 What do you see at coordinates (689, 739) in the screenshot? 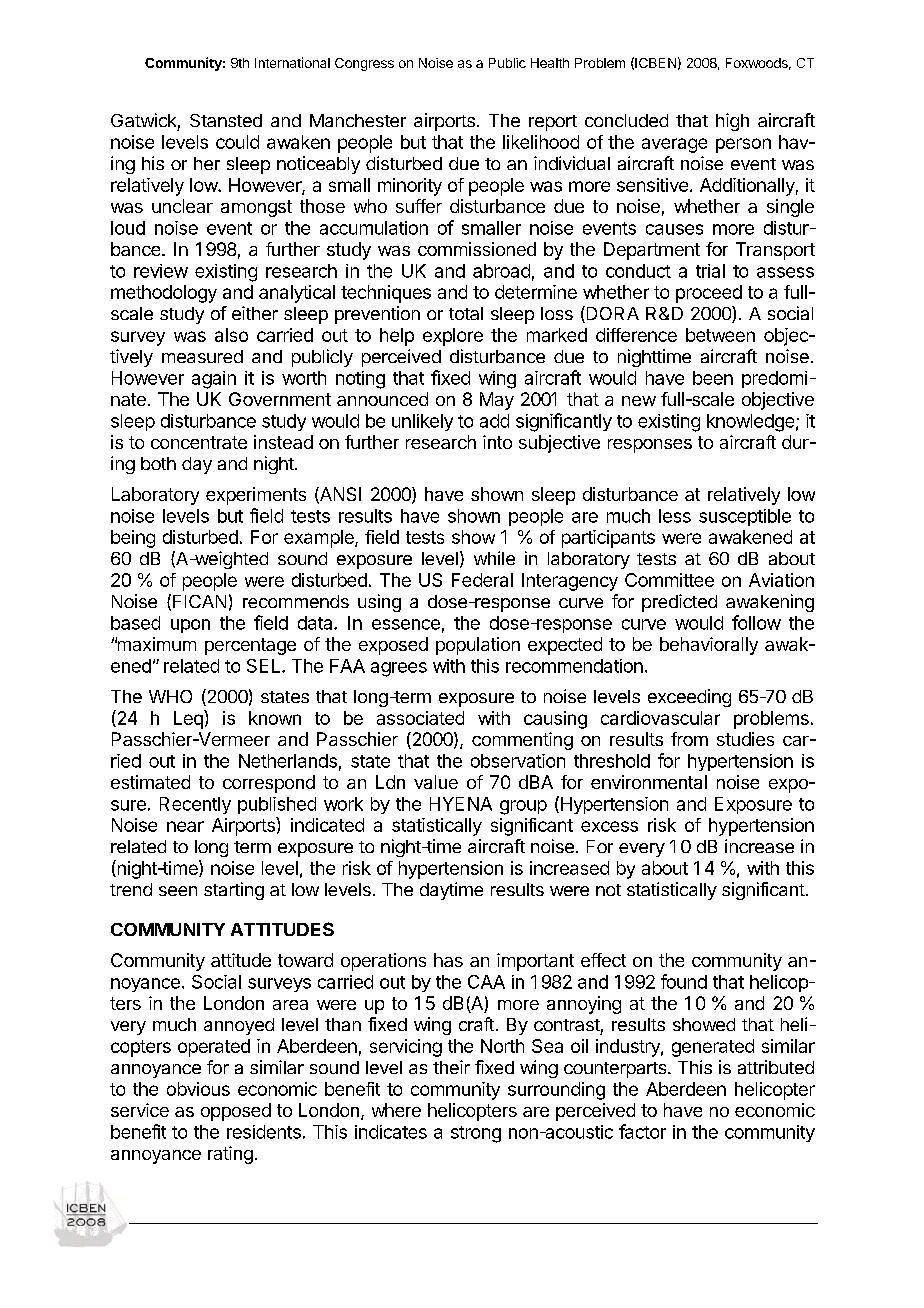
I see `from` at bounding box center [689, 739].
